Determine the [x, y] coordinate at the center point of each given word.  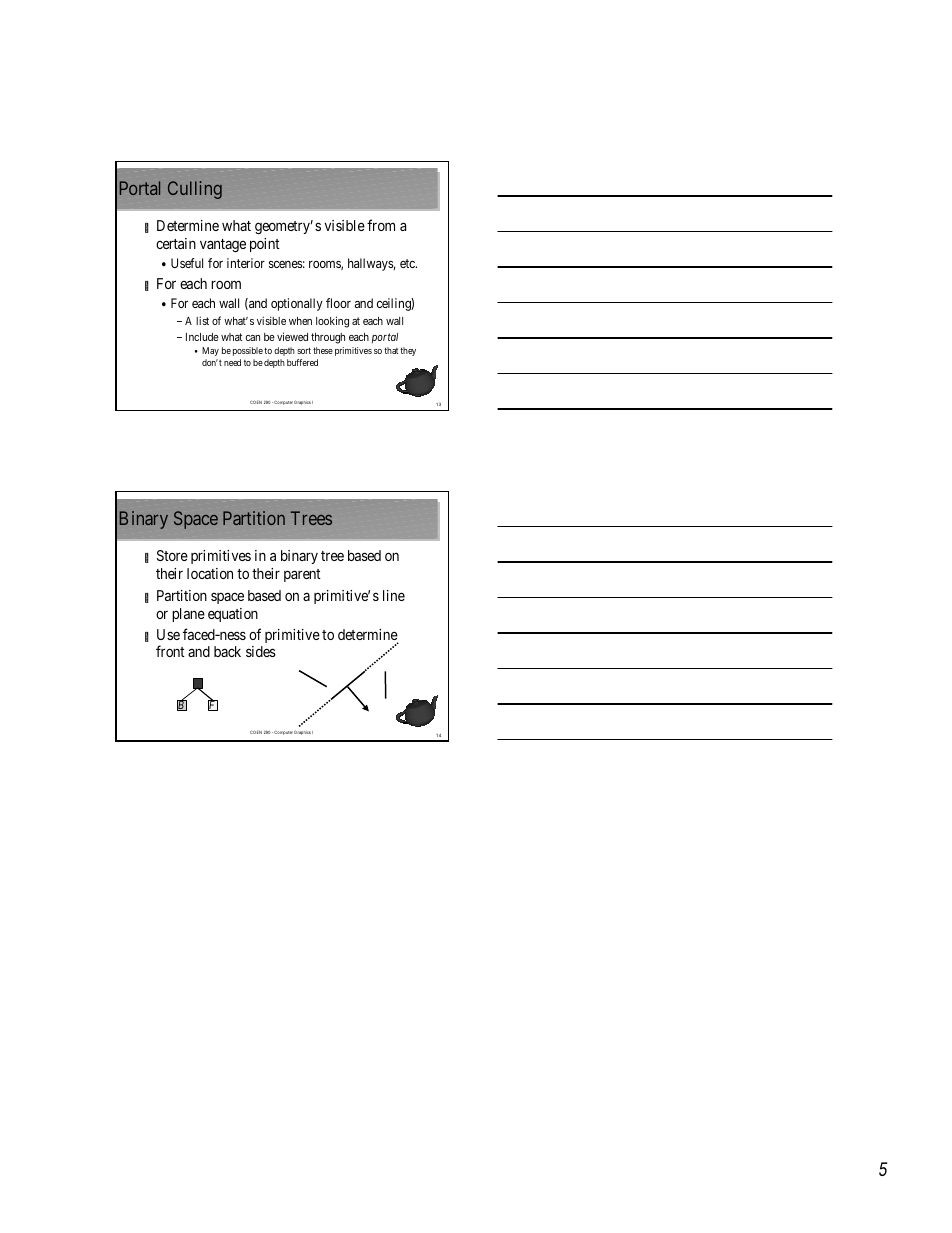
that [391, 350]
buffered [302, 362]
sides [261, 651]
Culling [195, 190]
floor [338, 303]
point [265, 245]
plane [188, 615]
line [394, 595]
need [232, 362]
